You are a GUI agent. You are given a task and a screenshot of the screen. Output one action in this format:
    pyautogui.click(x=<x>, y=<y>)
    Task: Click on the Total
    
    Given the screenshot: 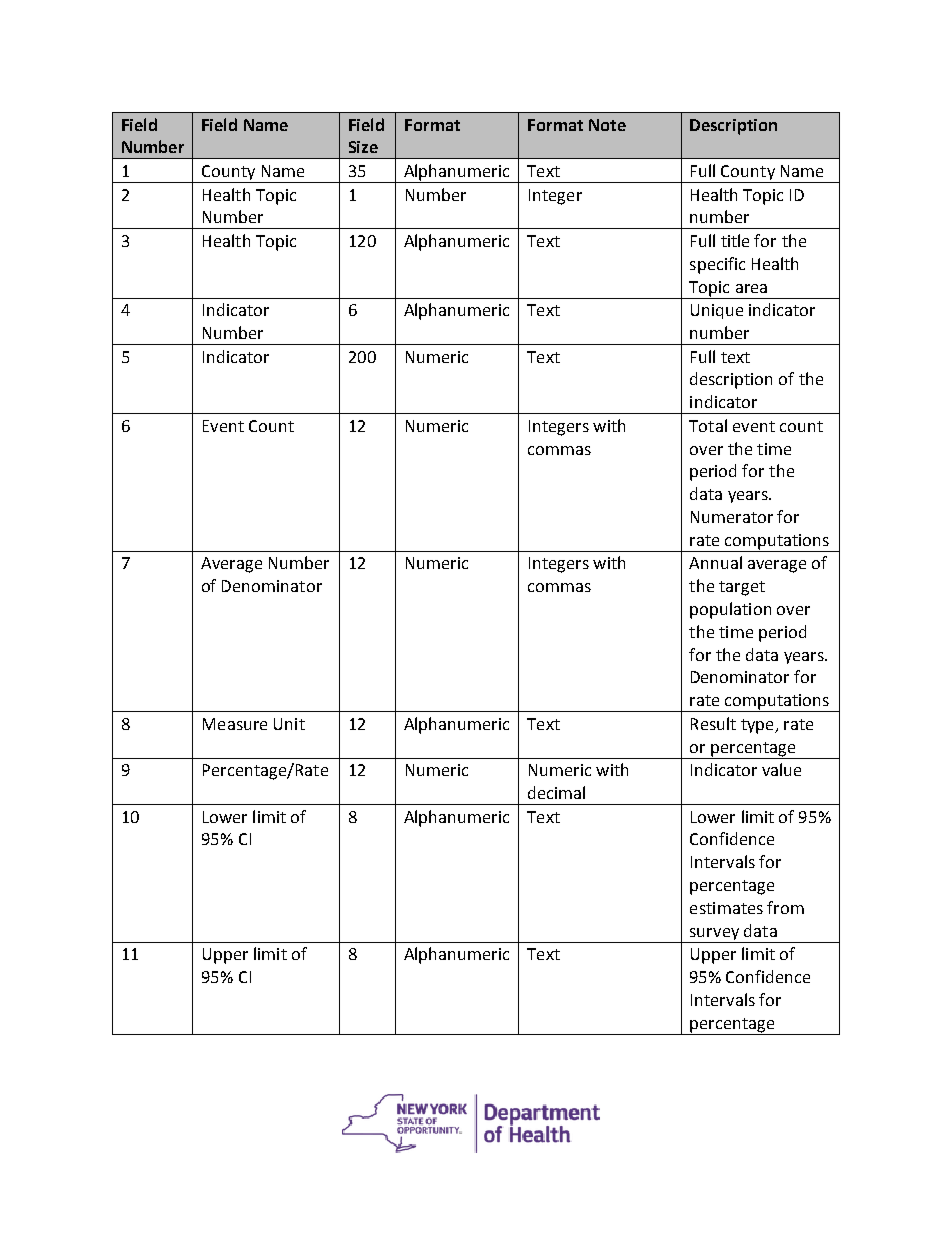 What is the action you would take?
    pyautogui.click(x=708, y=425)
